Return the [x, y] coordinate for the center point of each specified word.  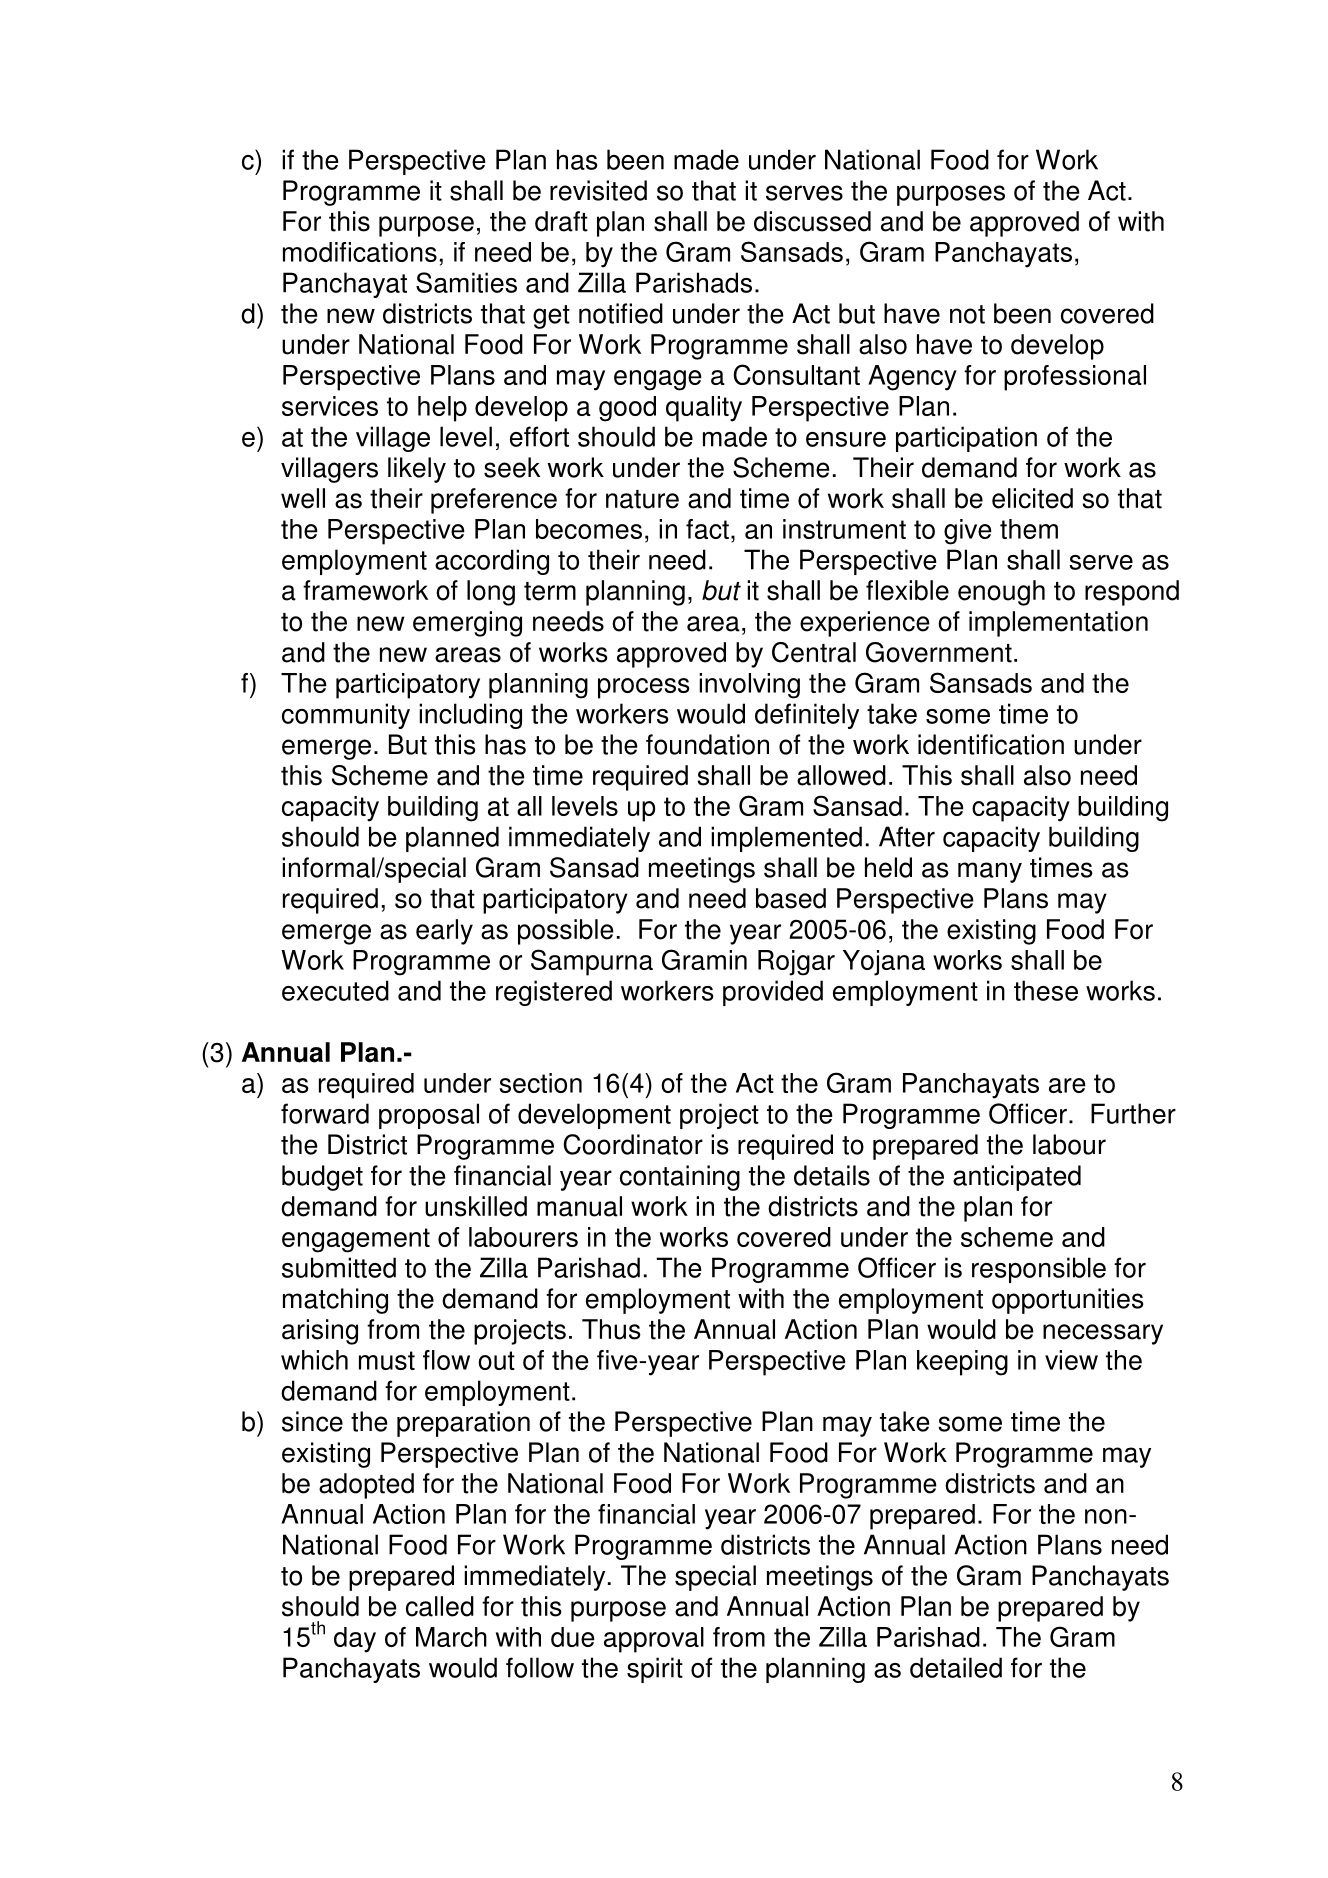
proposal [429, 1116]
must [387, 1360]
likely [417, 470]
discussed [812, 221]
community [346, 716]
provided [773, 993]
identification [991, 744]
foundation [707, 744]
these [1046, 990]
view [1071, 1360]
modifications [360, 252]
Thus [611, 1329]
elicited [1032, 498]
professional [1075, 378]
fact [707, 529]
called [440, 1606]
